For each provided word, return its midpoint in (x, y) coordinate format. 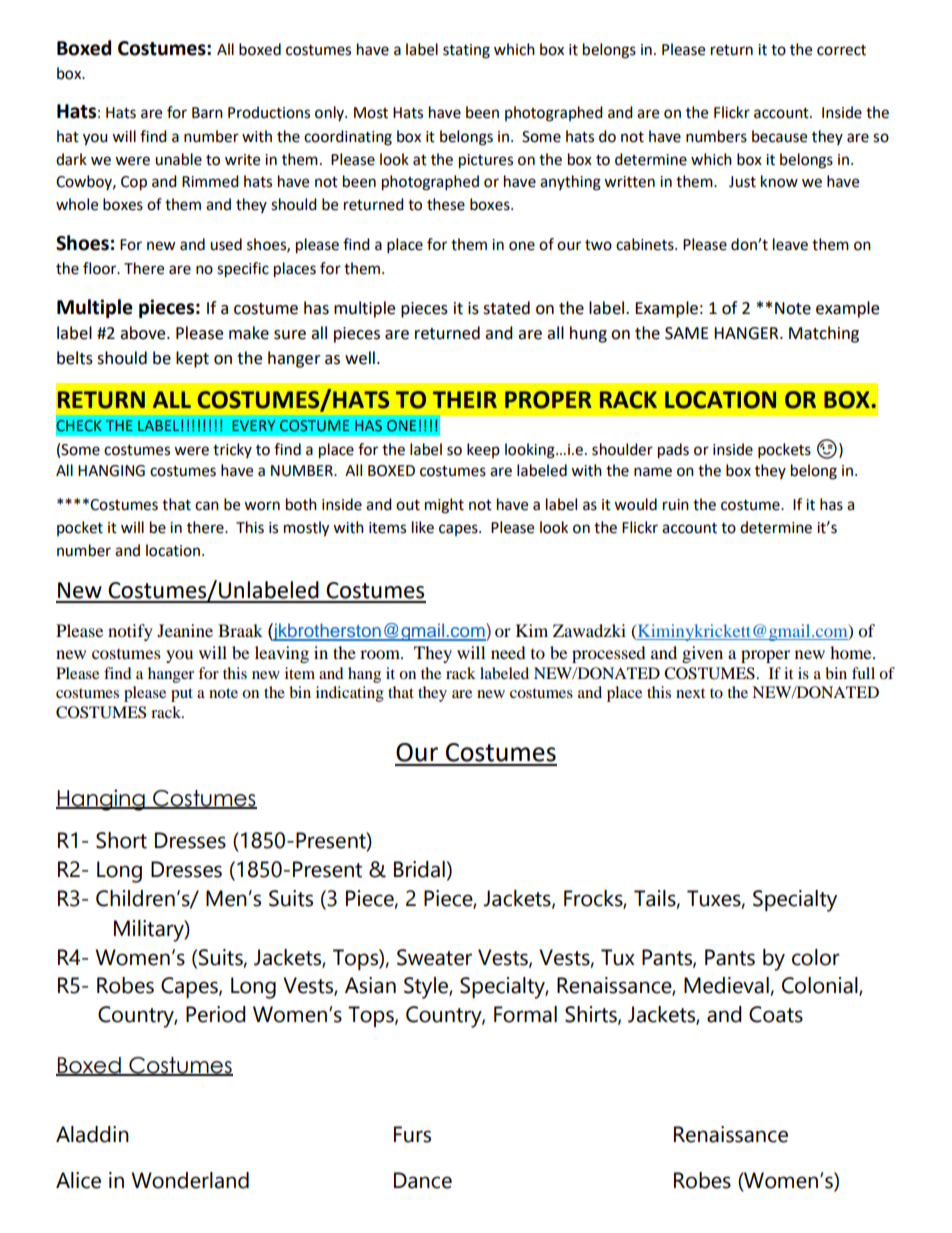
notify (130, 632)
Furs (412, 1134)
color (816, 957)
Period (216, 1014)
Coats (776, 1014)
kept (192, 359)
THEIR (465, 399)
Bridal (419, 869)
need (508, 652)
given (702, 654)
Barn (207, 113)
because (779, 136)
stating (466, 51)
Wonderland (190, 1180)
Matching (824, 334)
